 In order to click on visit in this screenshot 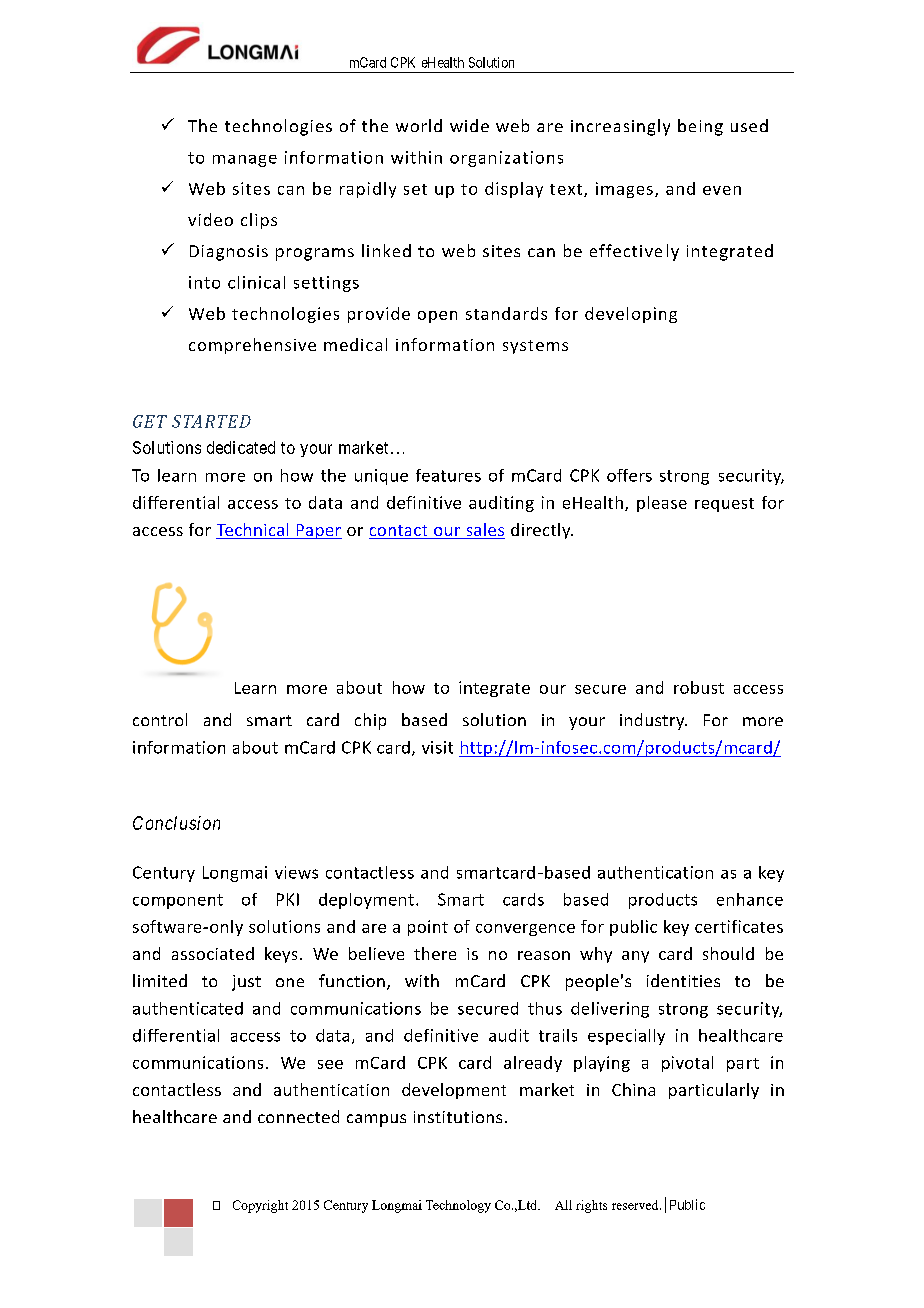, I will do `click(437, 747)`.
